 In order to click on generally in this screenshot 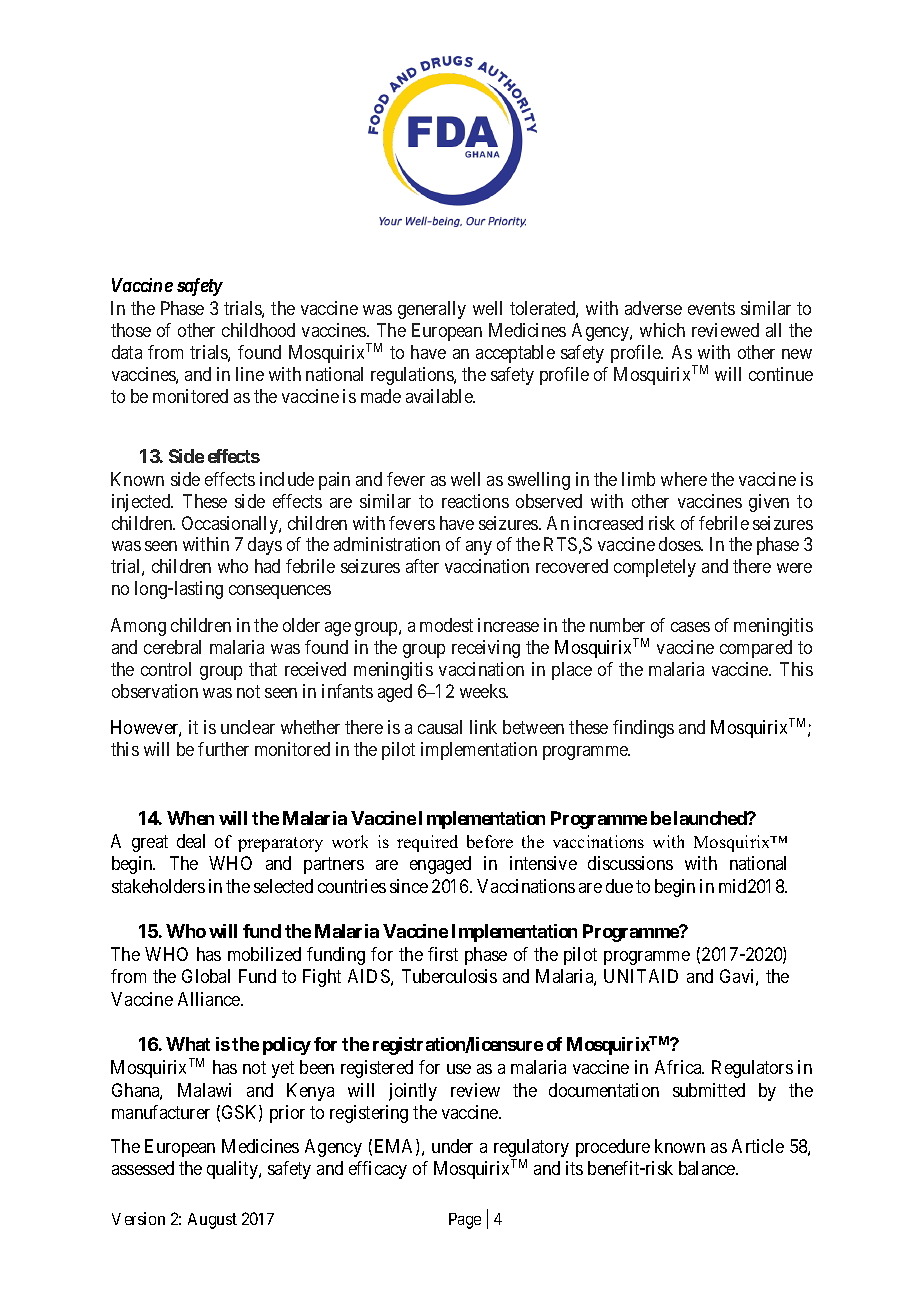, I will do `click(432, 310)`.
